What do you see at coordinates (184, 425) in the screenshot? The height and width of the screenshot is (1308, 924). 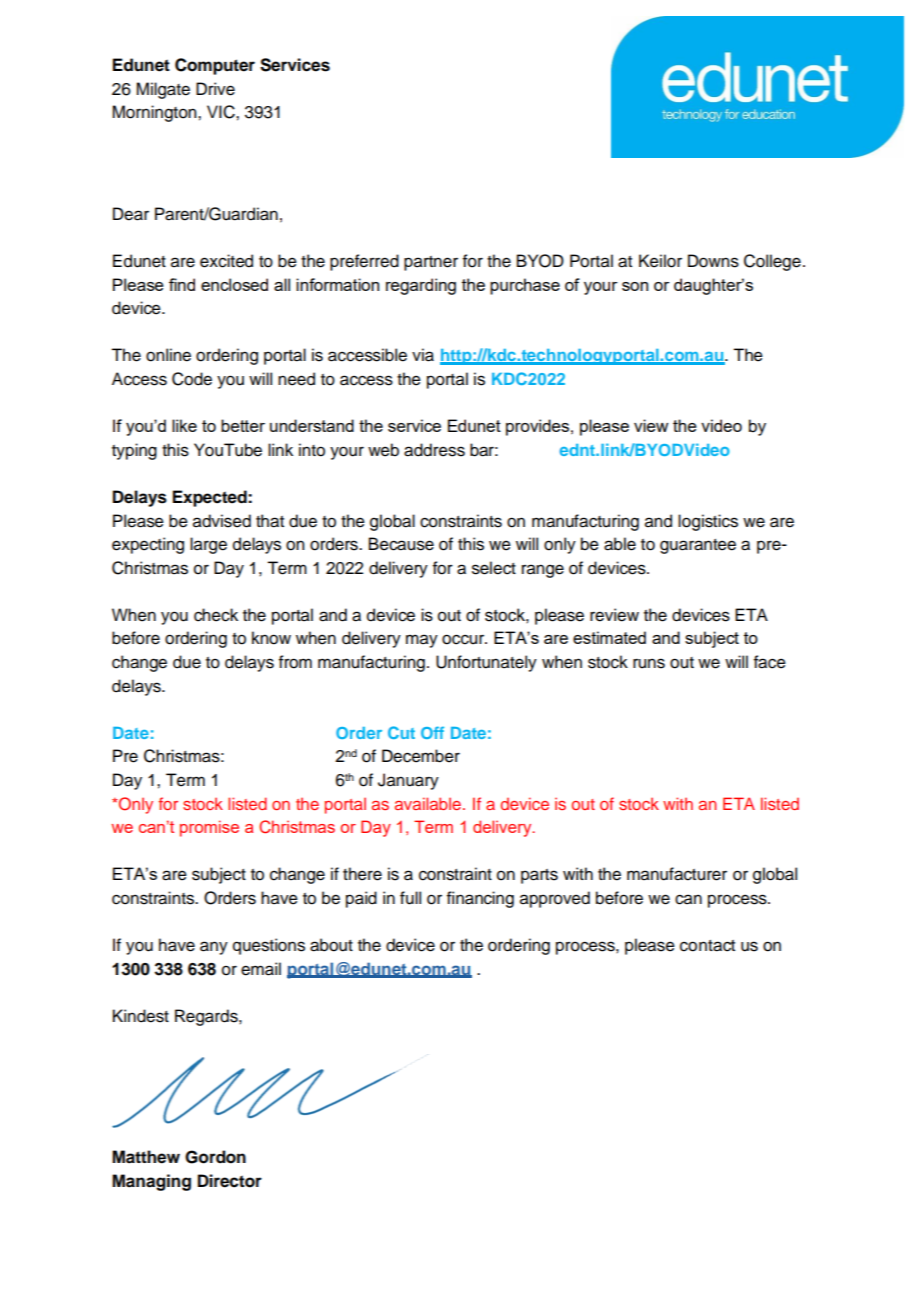 I see `like` at bounding box center [184, 425].
